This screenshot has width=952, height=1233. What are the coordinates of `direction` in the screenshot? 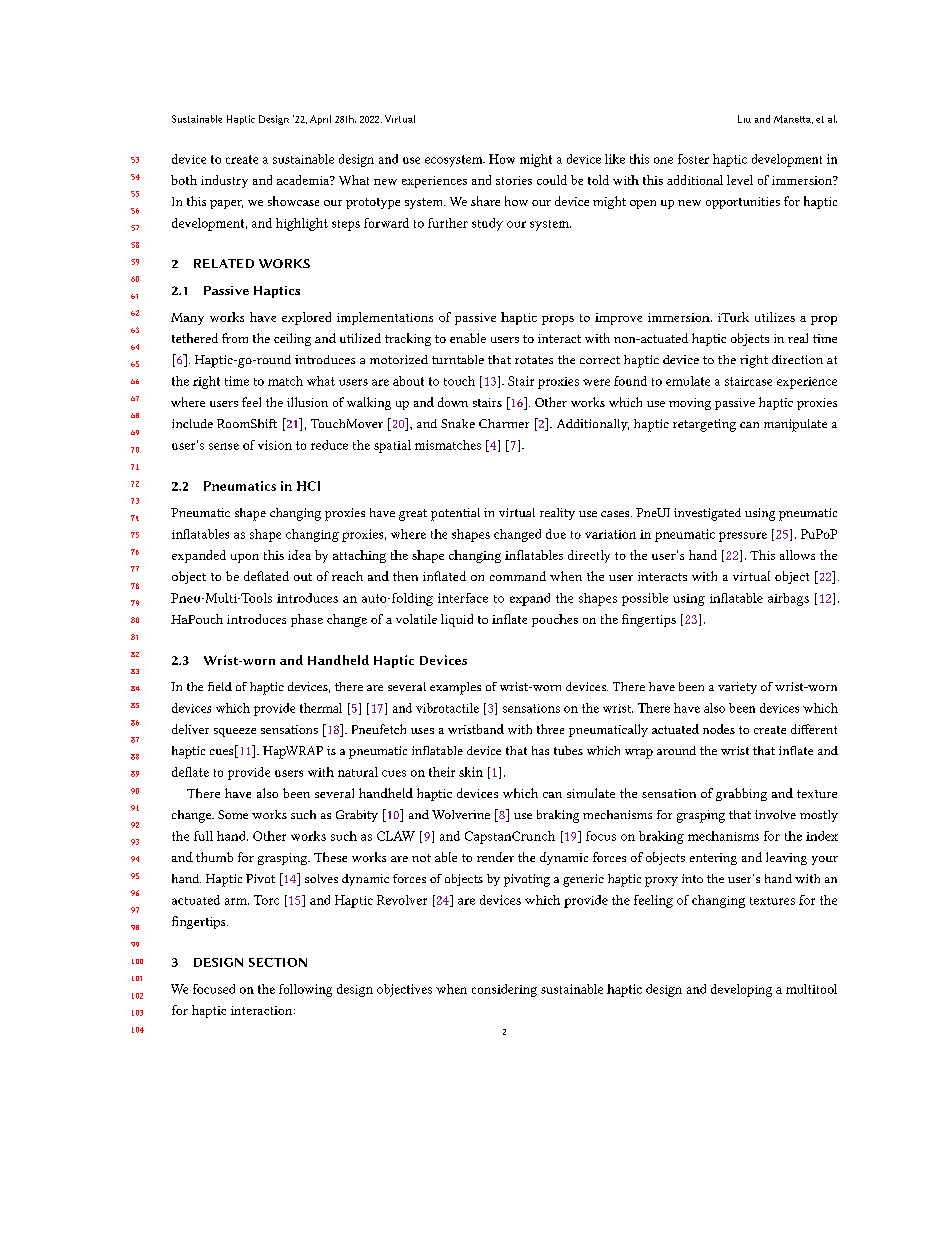 It's located at (797, 359).
